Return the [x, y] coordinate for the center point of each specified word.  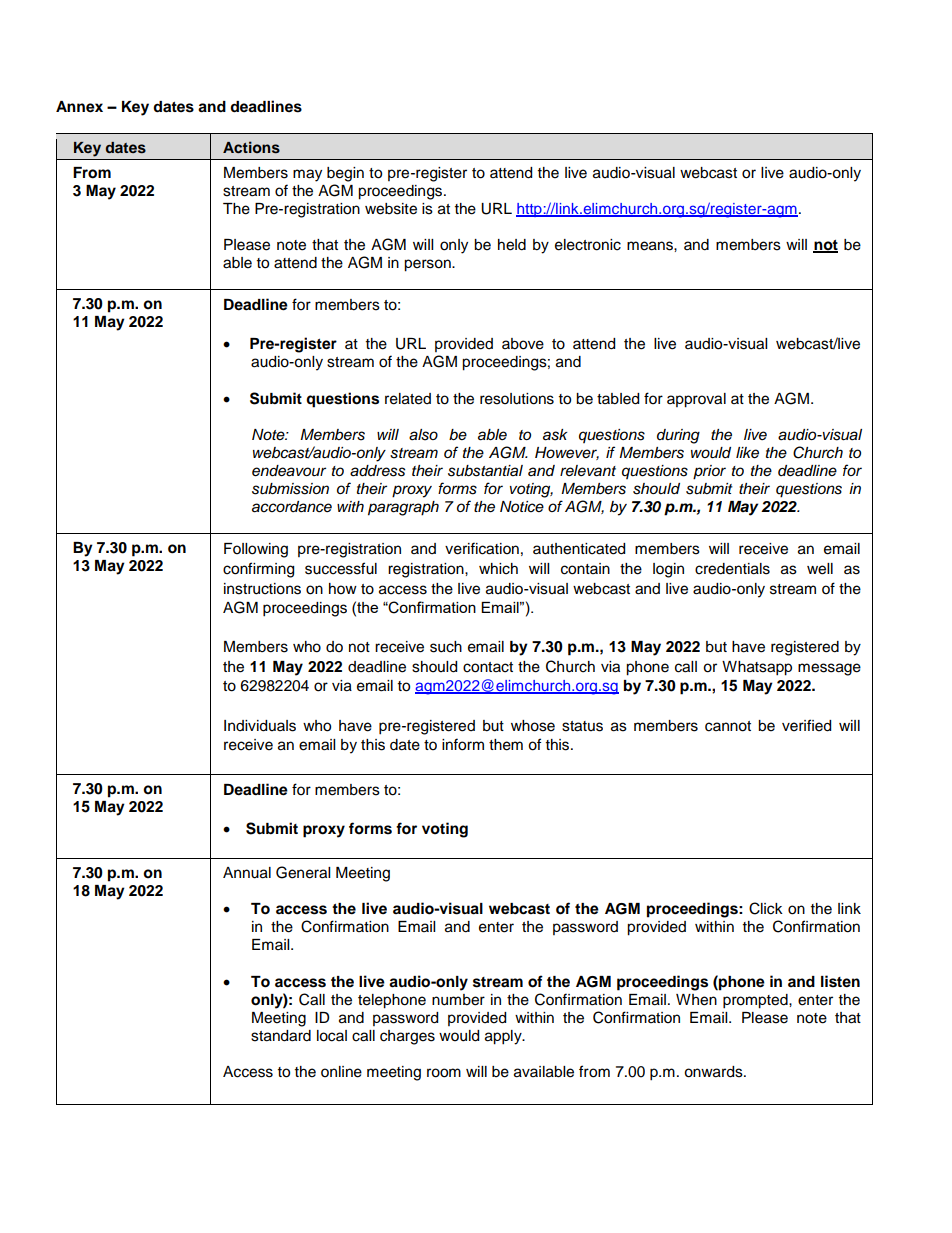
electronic [588, 245]
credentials [732, 569]
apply [504, 1037]
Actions [251, 147]
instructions [262, 589]
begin [345, 174]
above [523, 344]
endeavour [289, 471]
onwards [714, 1072]
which [498, 569]
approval [696, 400]
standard [281, 1036]
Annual [247, 873]
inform [463, 744]
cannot [728, 726]
